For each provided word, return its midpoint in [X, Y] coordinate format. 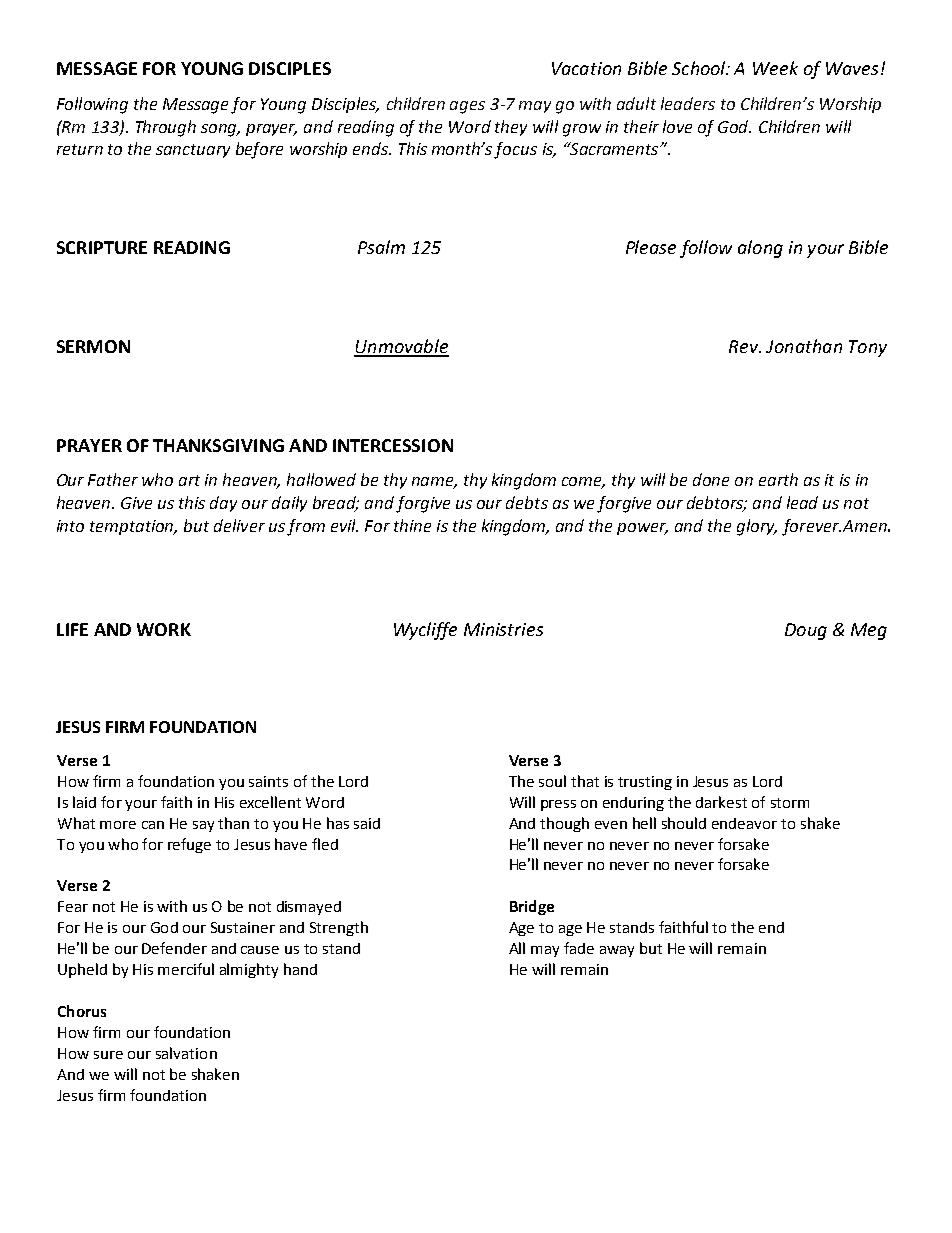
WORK [164, 629]
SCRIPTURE [102, 247]
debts [527, 502]
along [760, 249]
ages [467, 107]
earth [778, 479]
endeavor [744, 823]
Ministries [503, 629]
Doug [806, 631]
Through [166, 128]
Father [113, 479]
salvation [186, 1053]
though [564, 824]
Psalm [381, 247]
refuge [189, 845]
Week [775, 68]
